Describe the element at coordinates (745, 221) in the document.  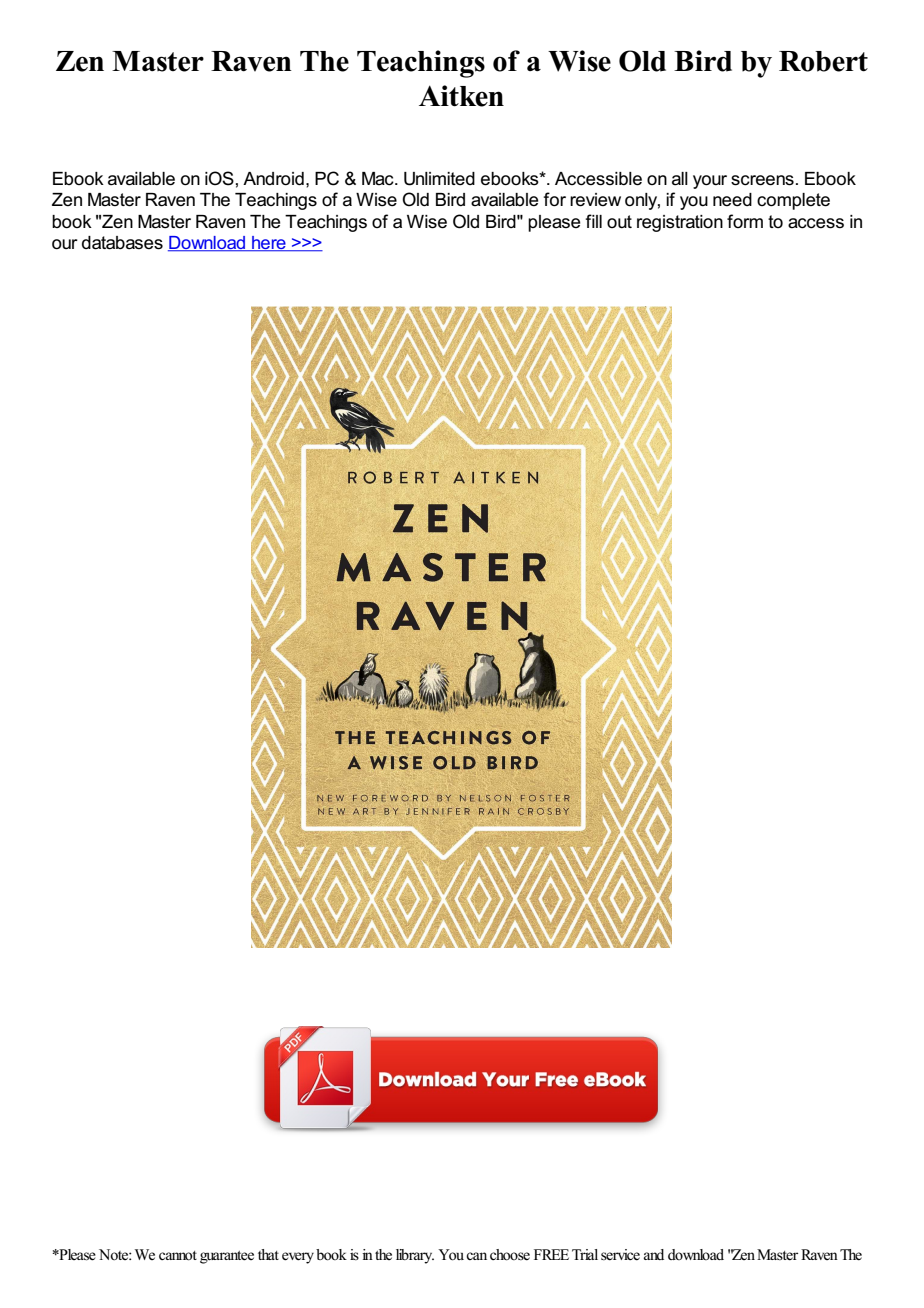
I see `form` at that location.
